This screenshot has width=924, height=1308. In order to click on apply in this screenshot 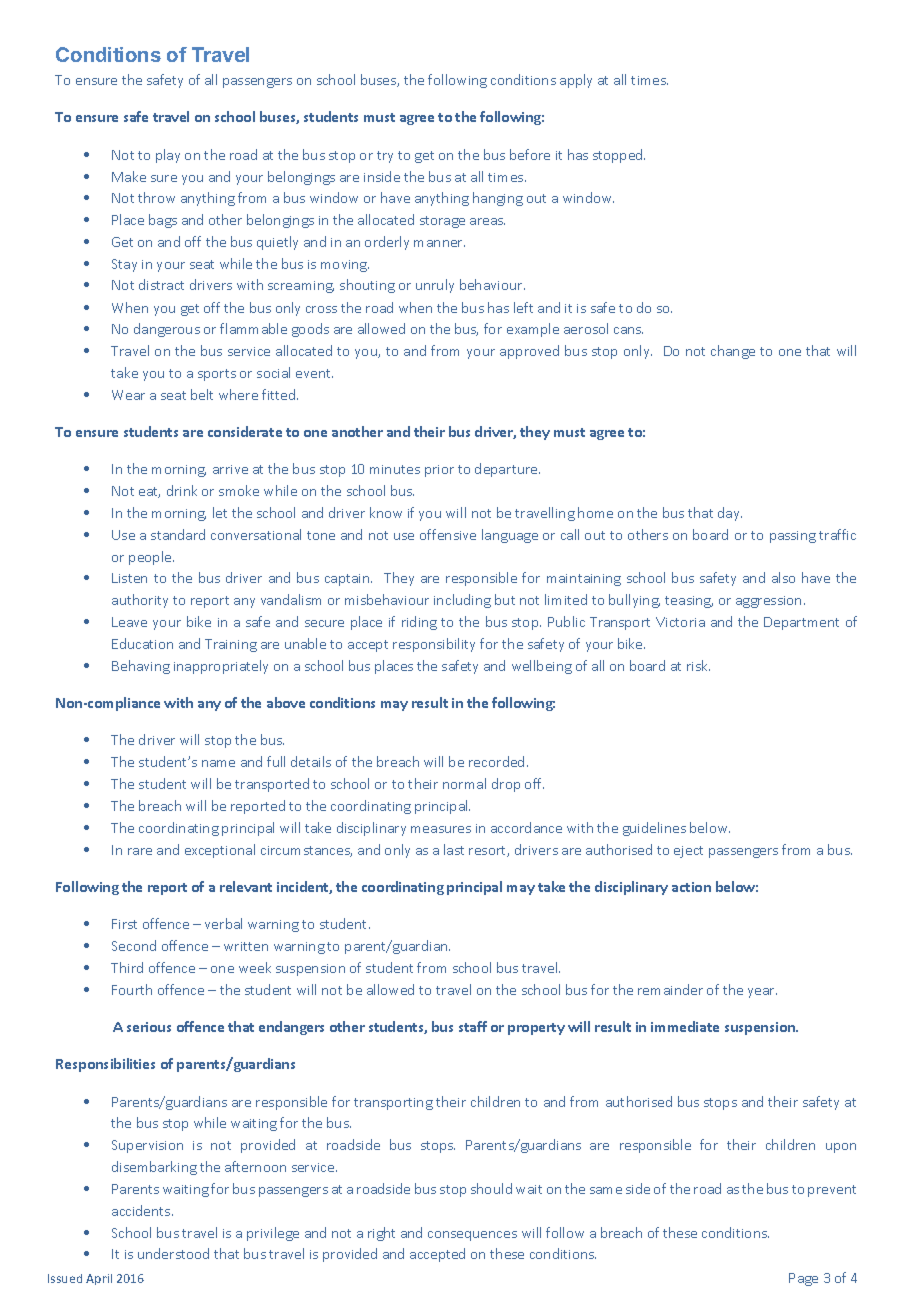, I will do `click(576, 81)`.
